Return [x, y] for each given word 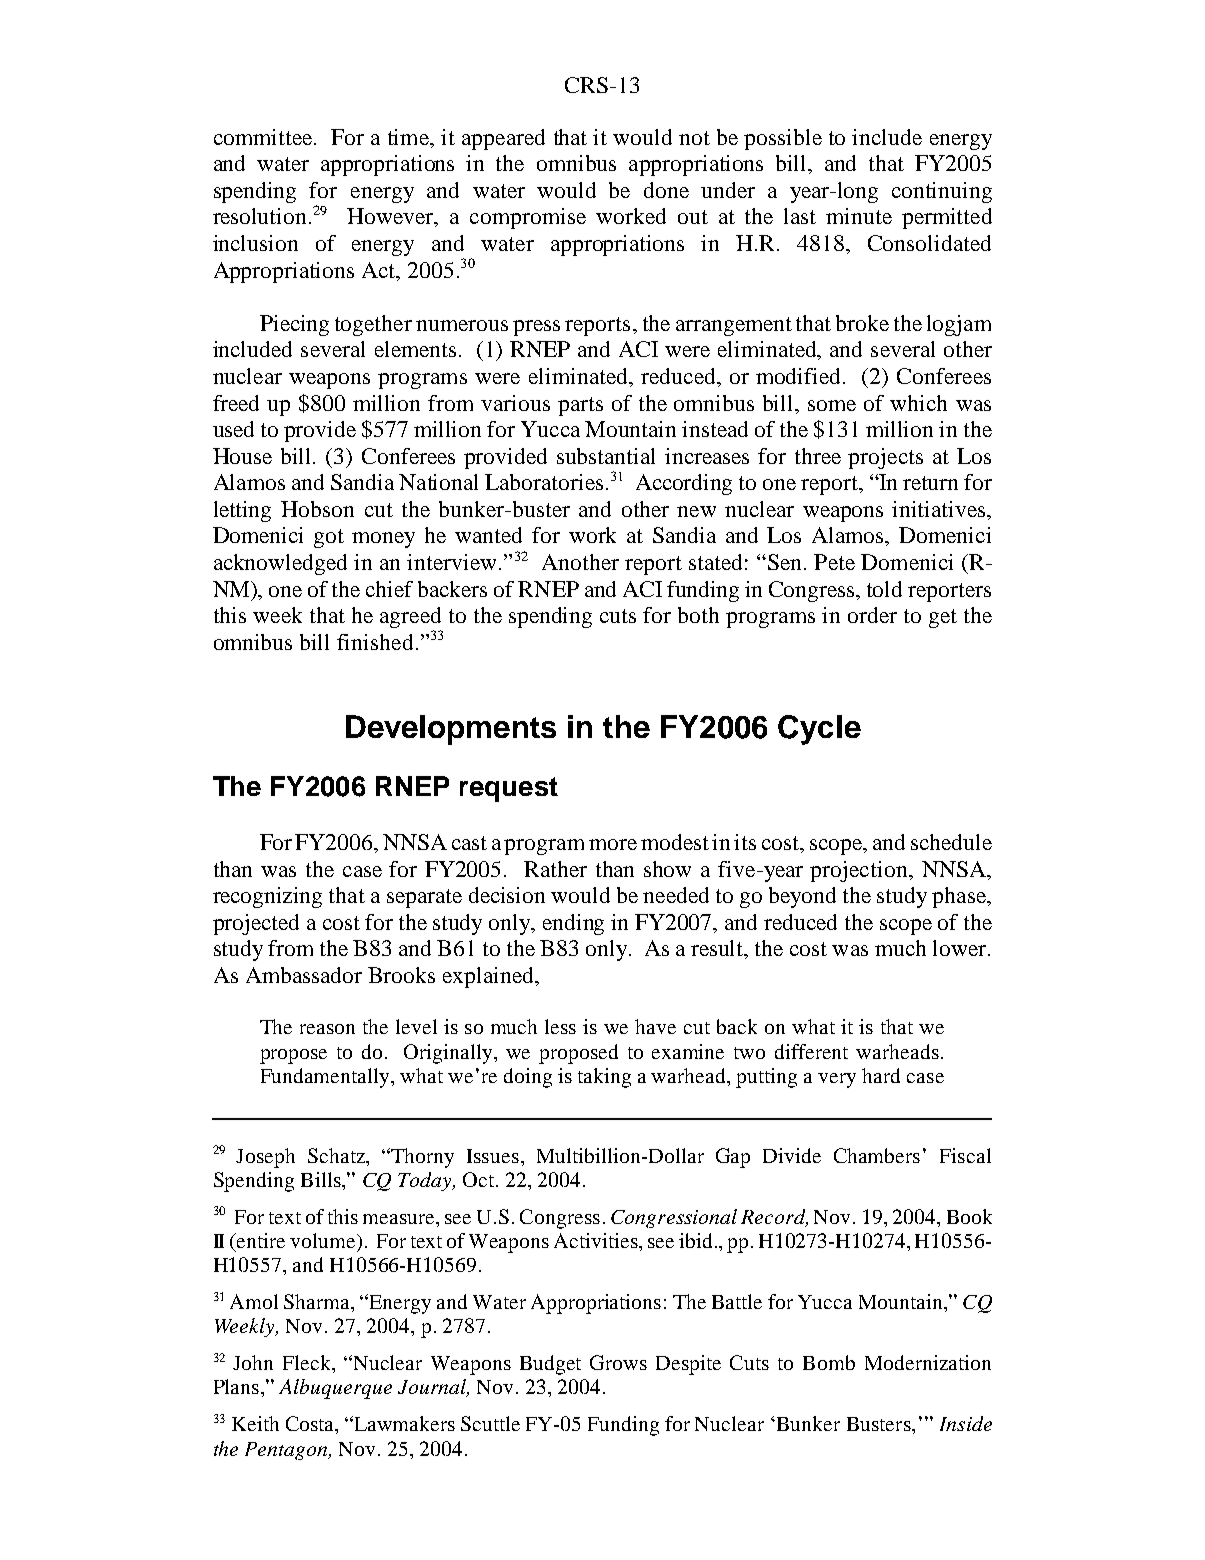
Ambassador [304, 975]
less [560, 1026]
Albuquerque [335, 1389]
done [666, 190]
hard [881, 1075]
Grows [618, 1362]
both [698, 615]
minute [859, 216]
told [884, 589]
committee [263, 137]
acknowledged [280, 564]
